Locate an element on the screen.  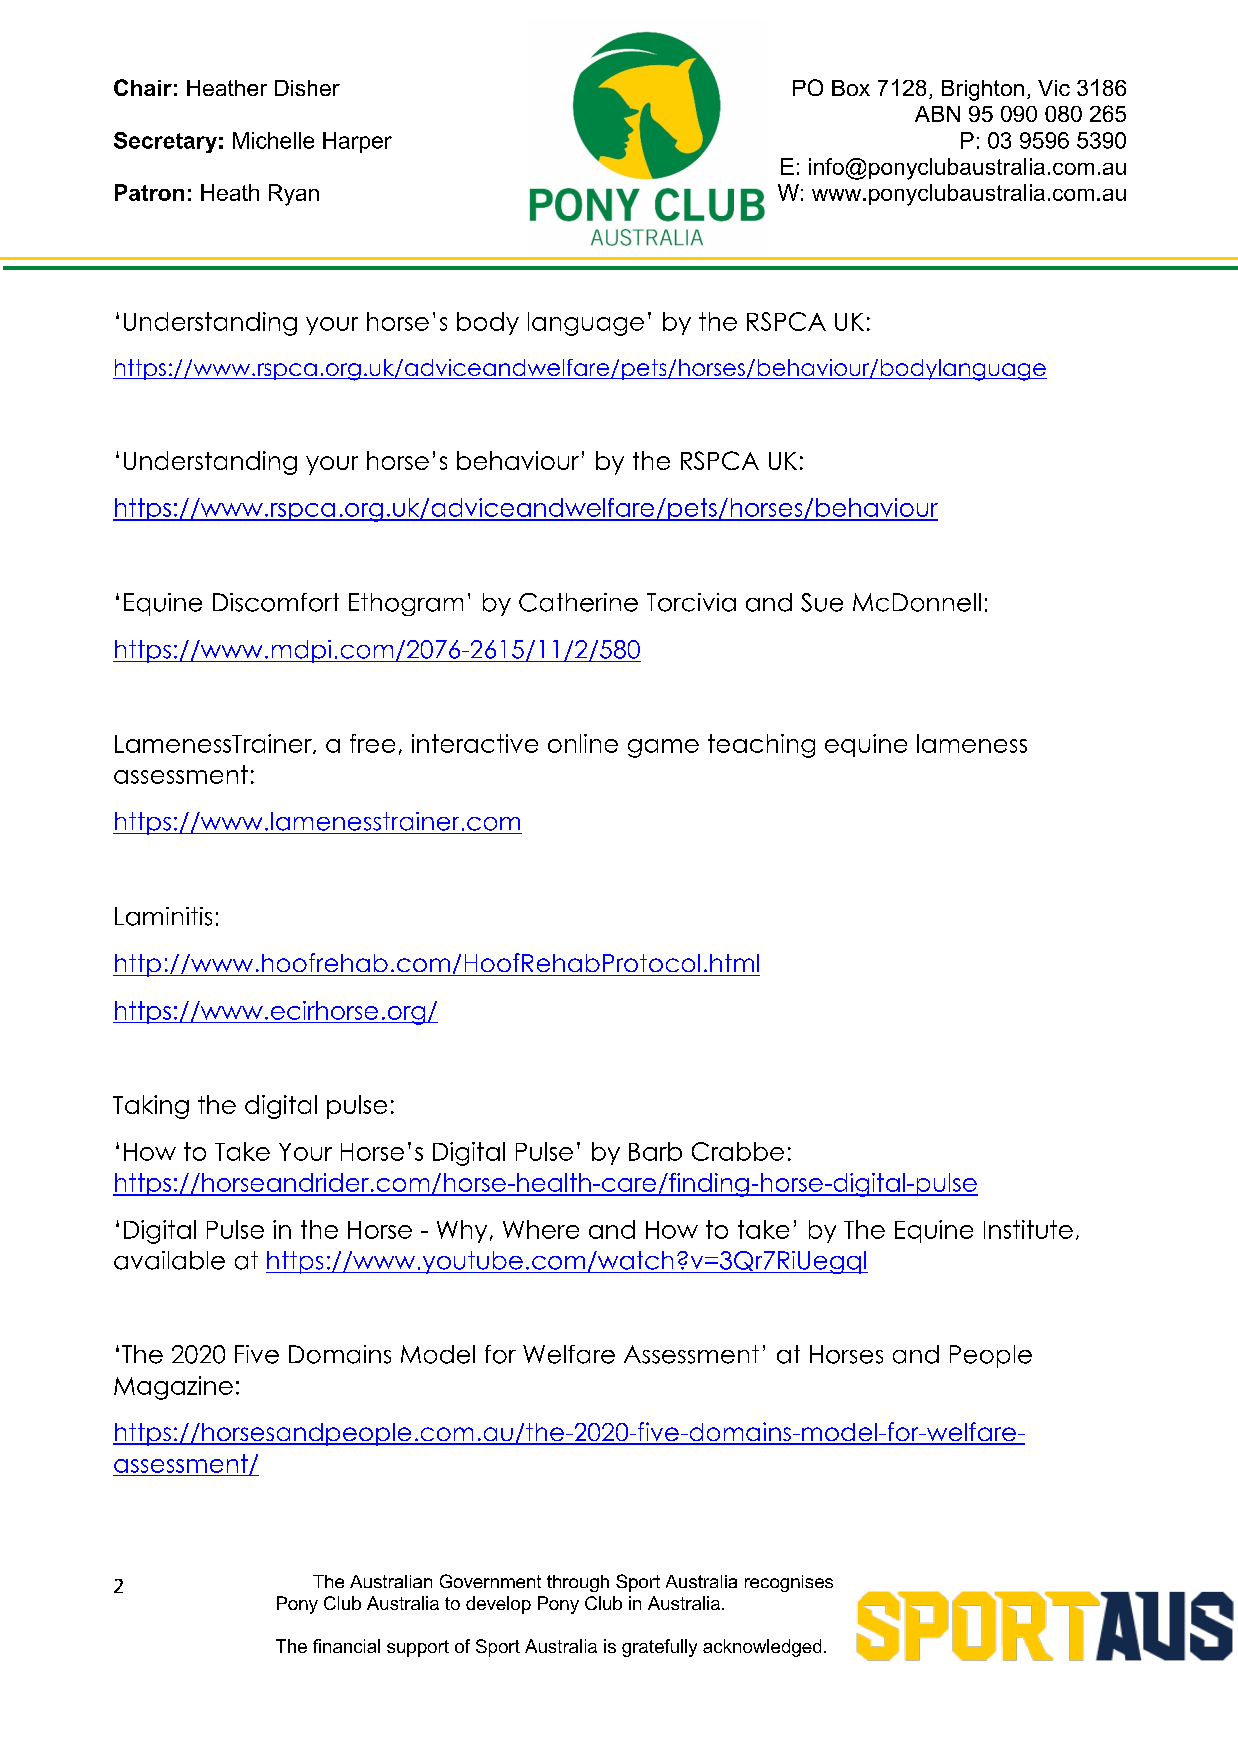
financial is located at coordinates (346, 1646).
